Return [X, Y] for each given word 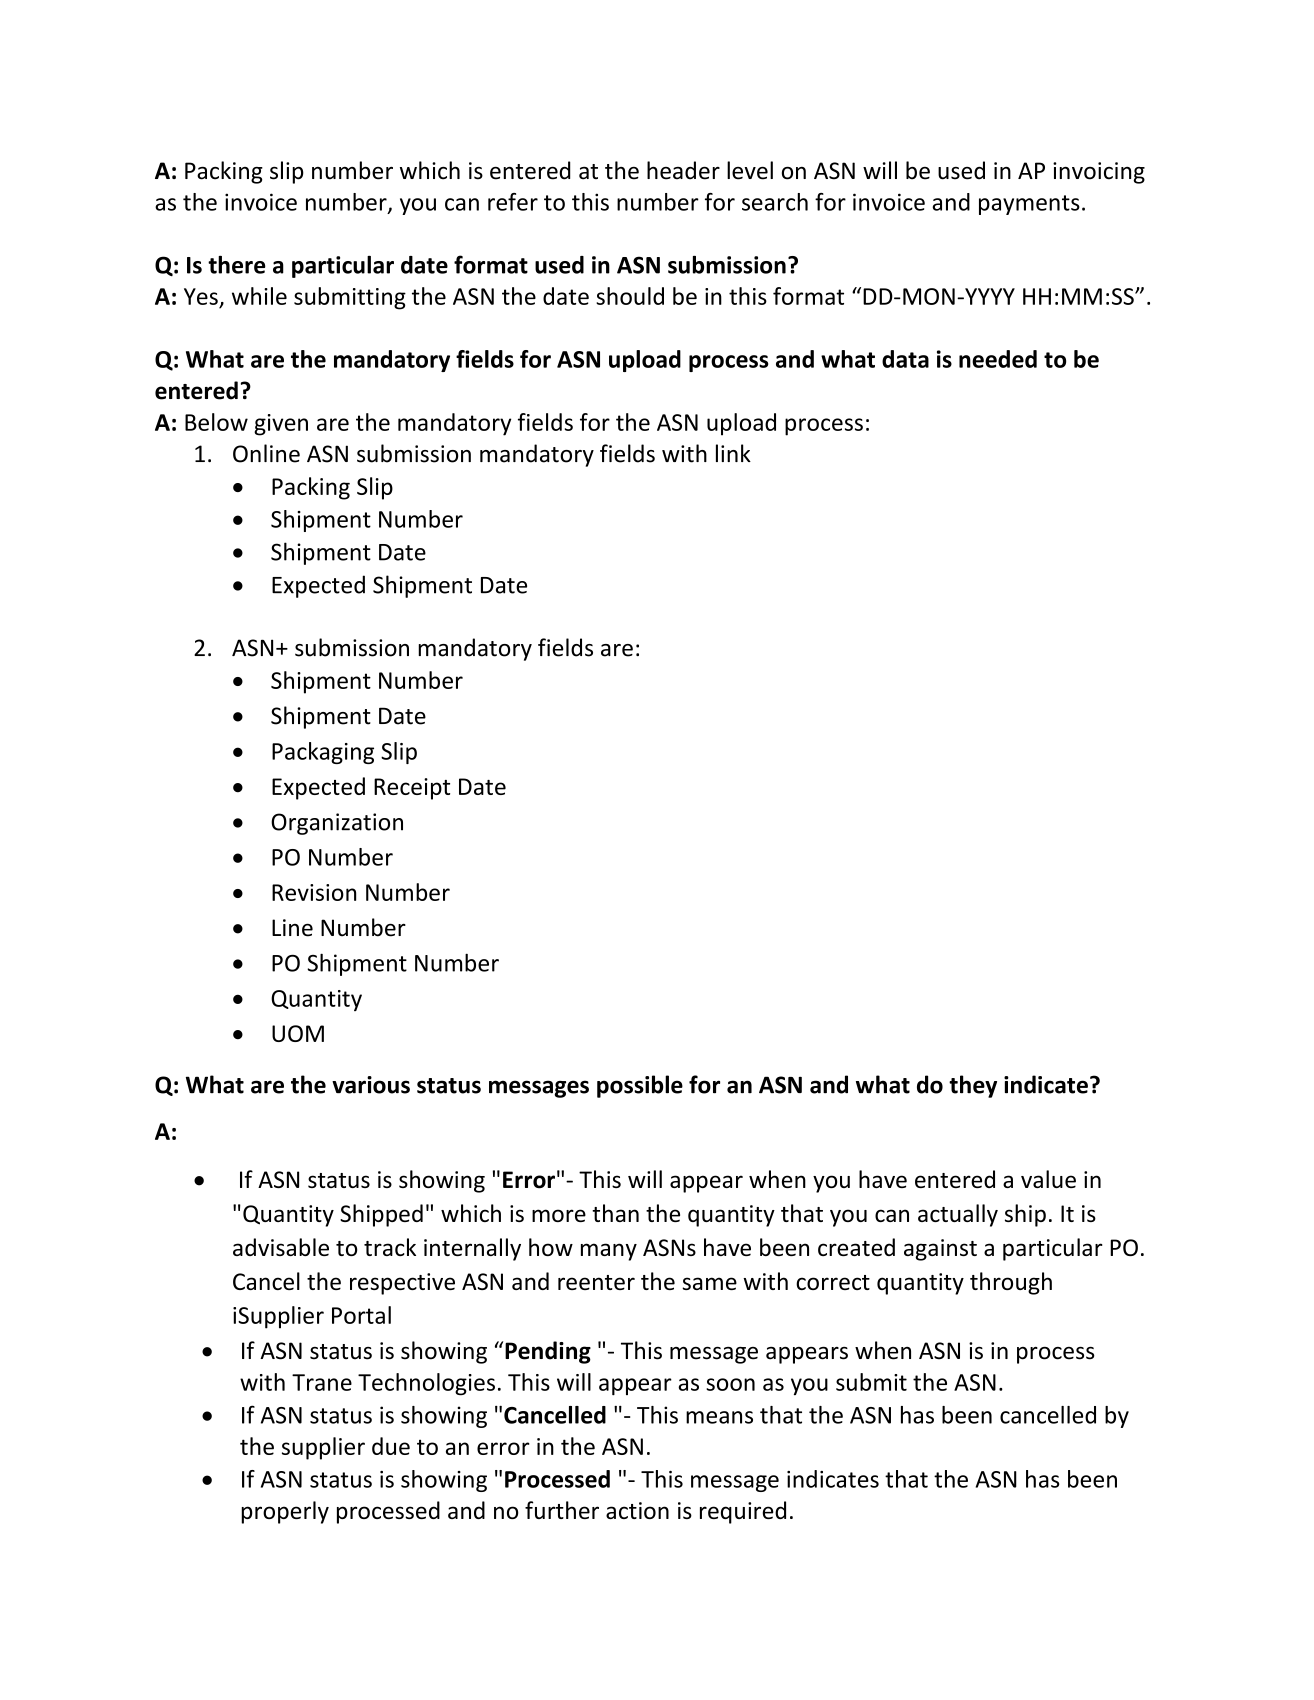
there [237, 265]
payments [1029, 205]
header [683, 170]
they [973, 1086]
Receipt [412, 789]
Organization [337, 824]
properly [285, 1512]
